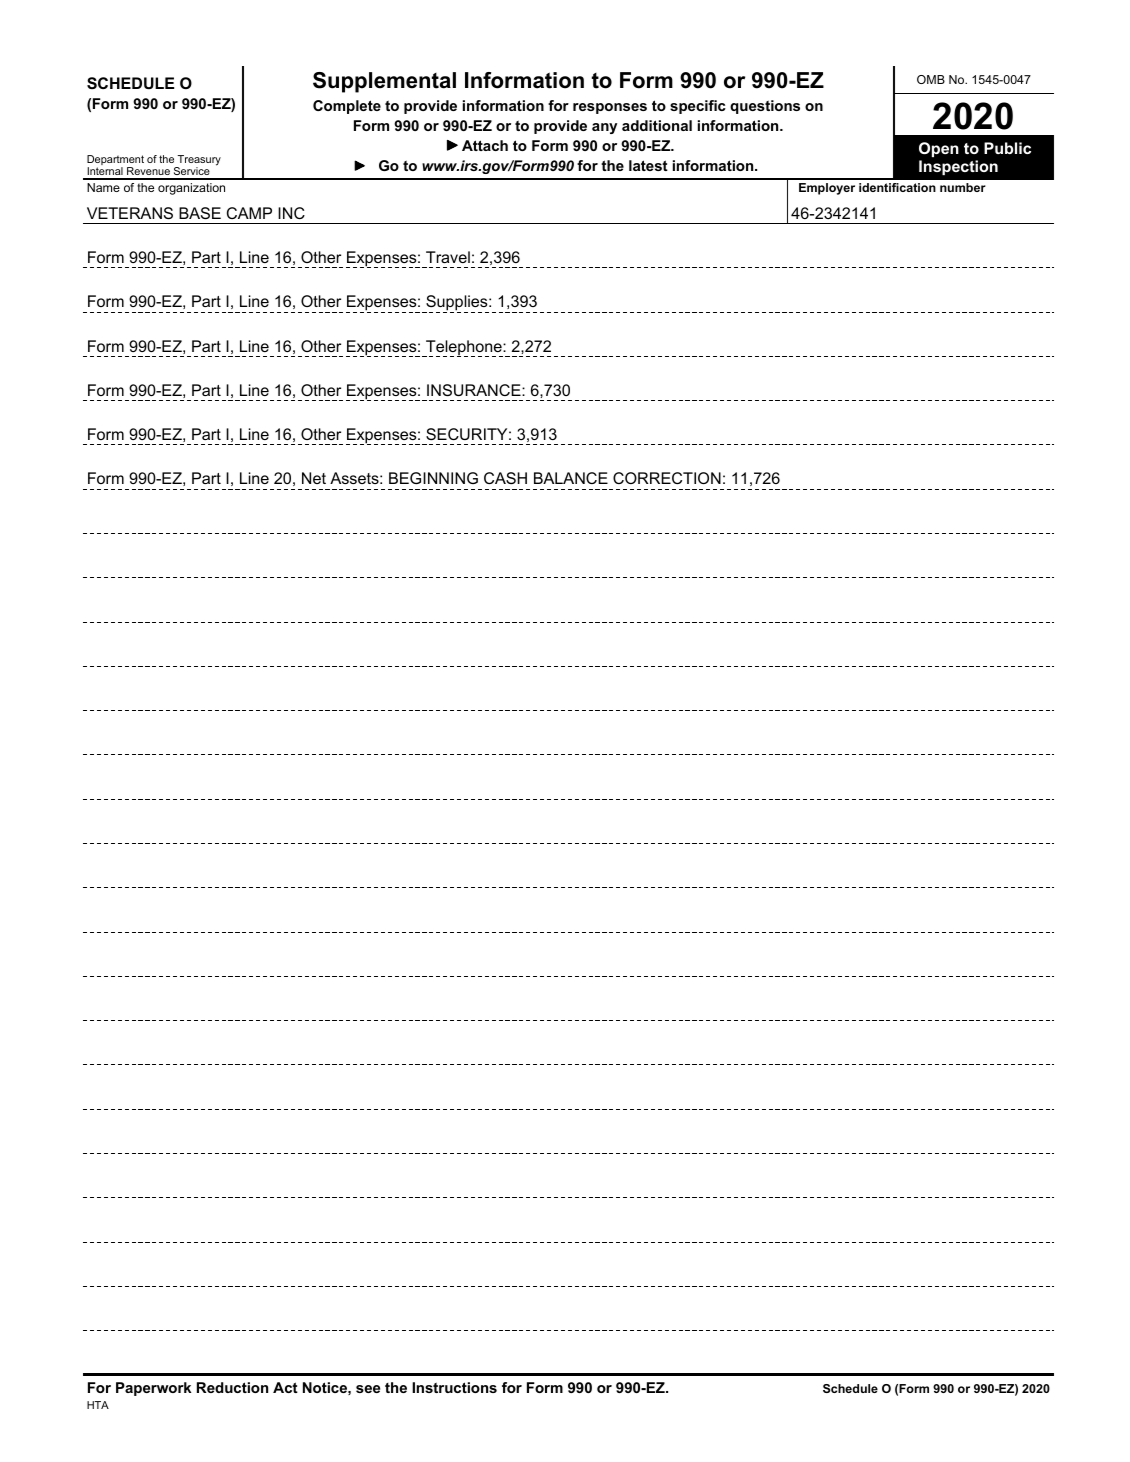  I want to click on Net, so click(314, 478).
